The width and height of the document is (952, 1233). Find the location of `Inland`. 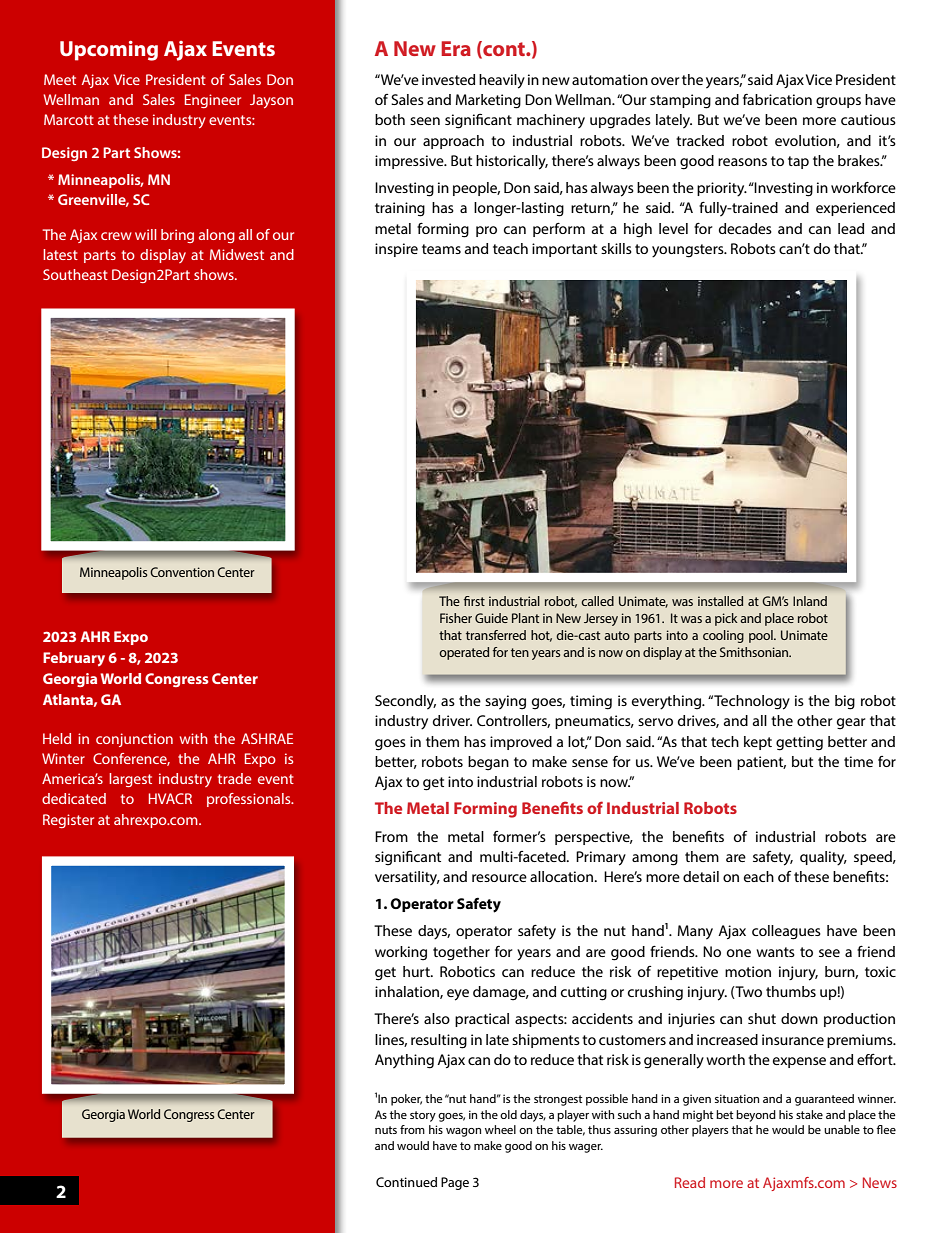

Inland is located at coordinates (810, 601).
